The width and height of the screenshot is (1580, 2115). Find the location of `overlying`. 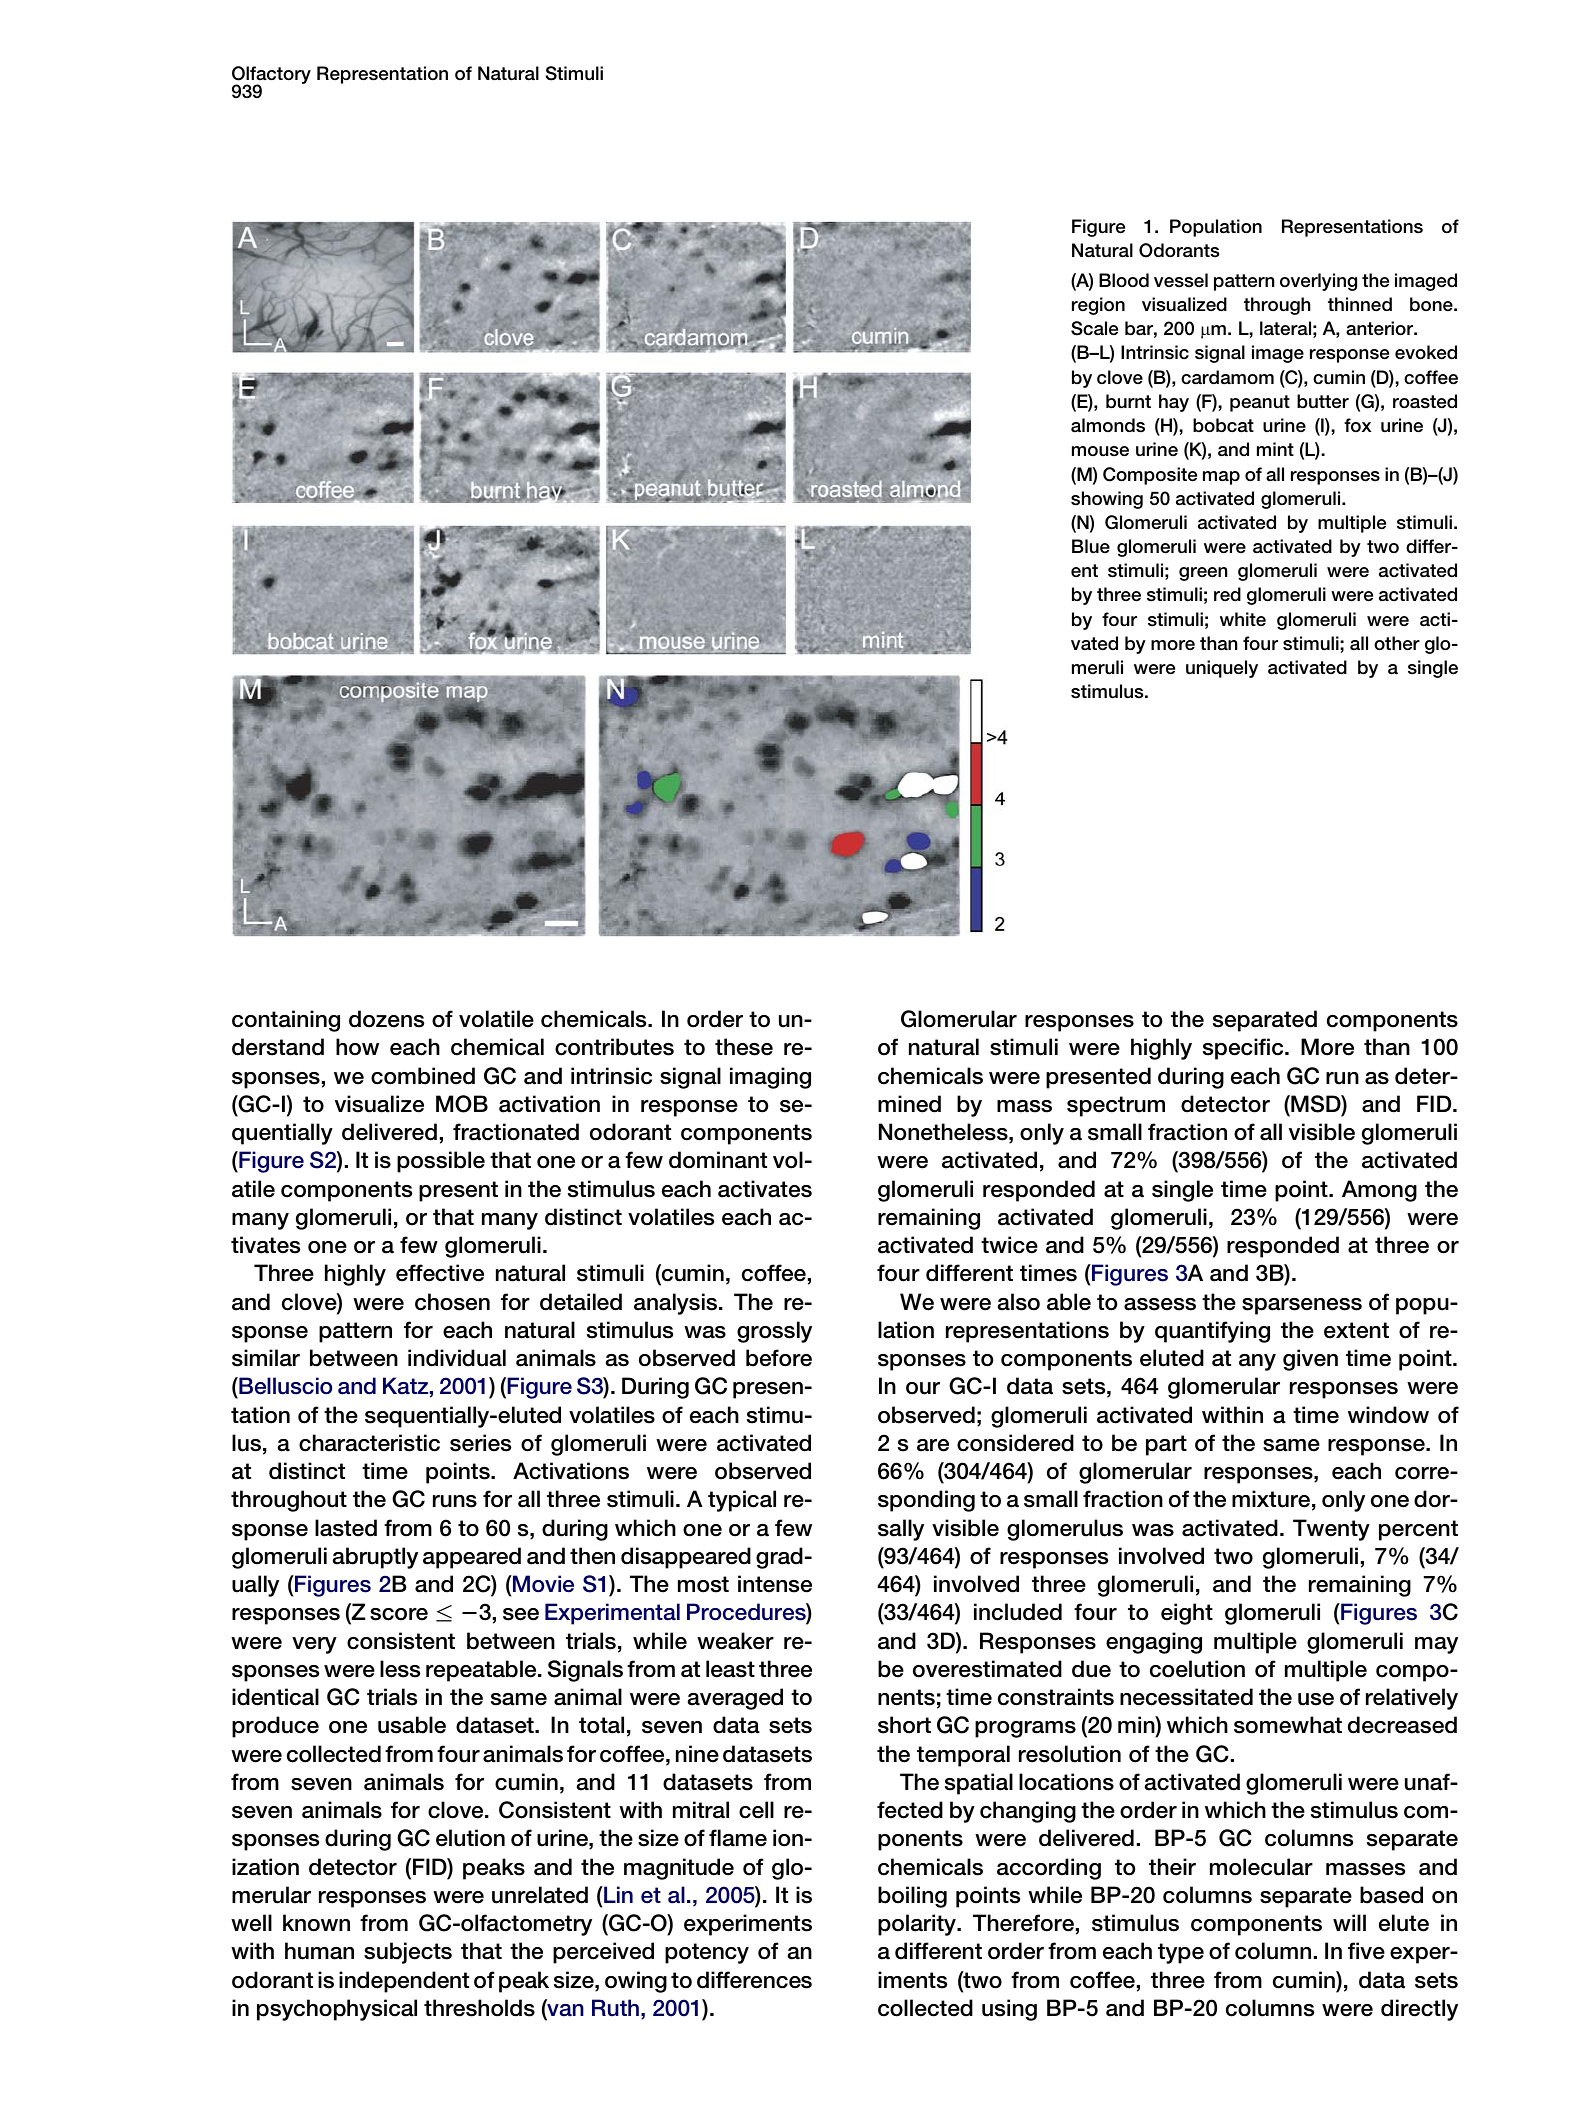

overlying is located at coordinates (1318, 282).
